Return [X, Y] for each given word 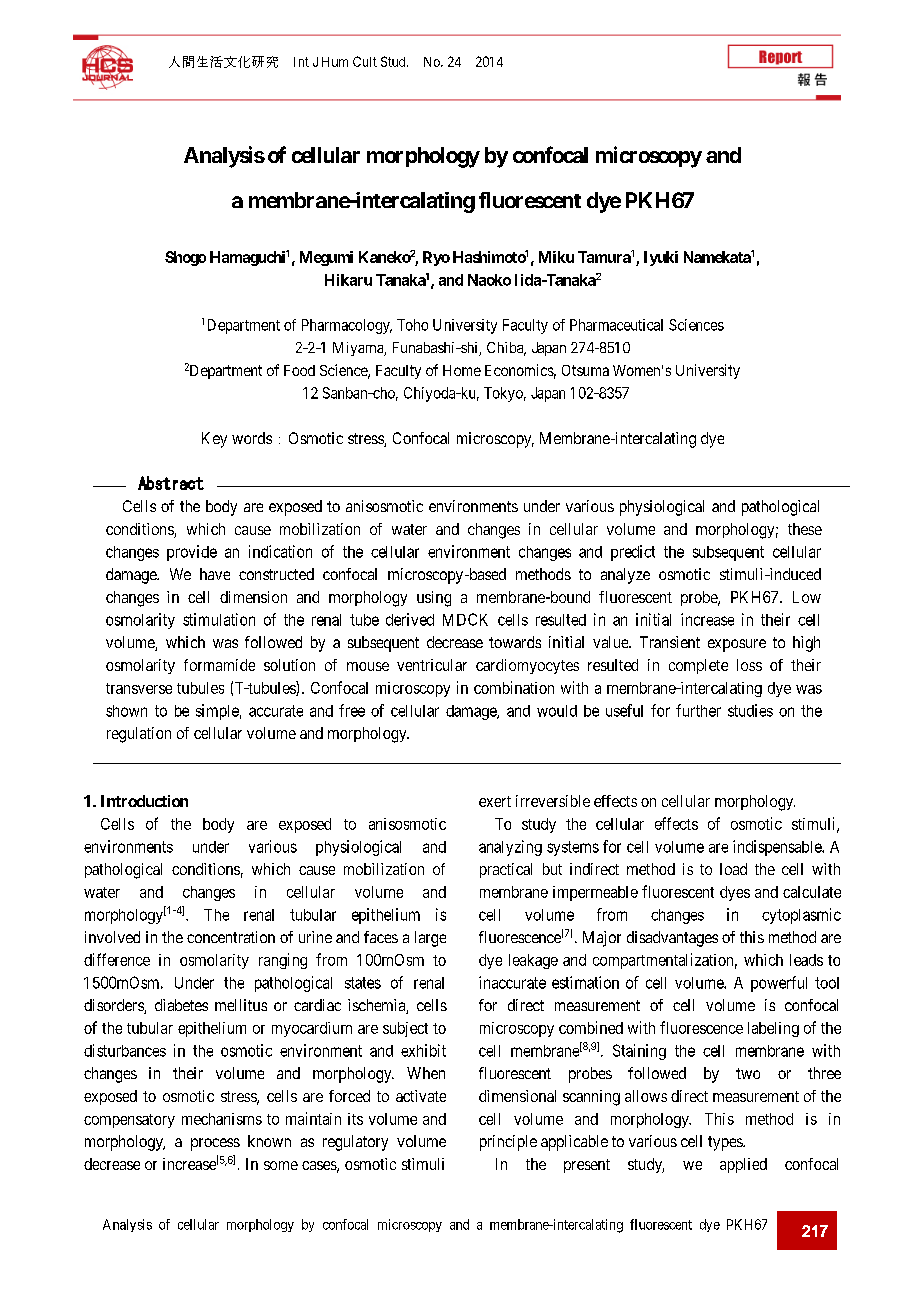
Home [462, 370]
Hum [335, 62]
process [215, 1144]
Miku [556, 257]
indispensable [778, 848]
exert [495, 801]
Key [214, 440]
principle [508, 1143]
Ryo [436, 258]
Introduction [144, 801]
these [805, 529]
